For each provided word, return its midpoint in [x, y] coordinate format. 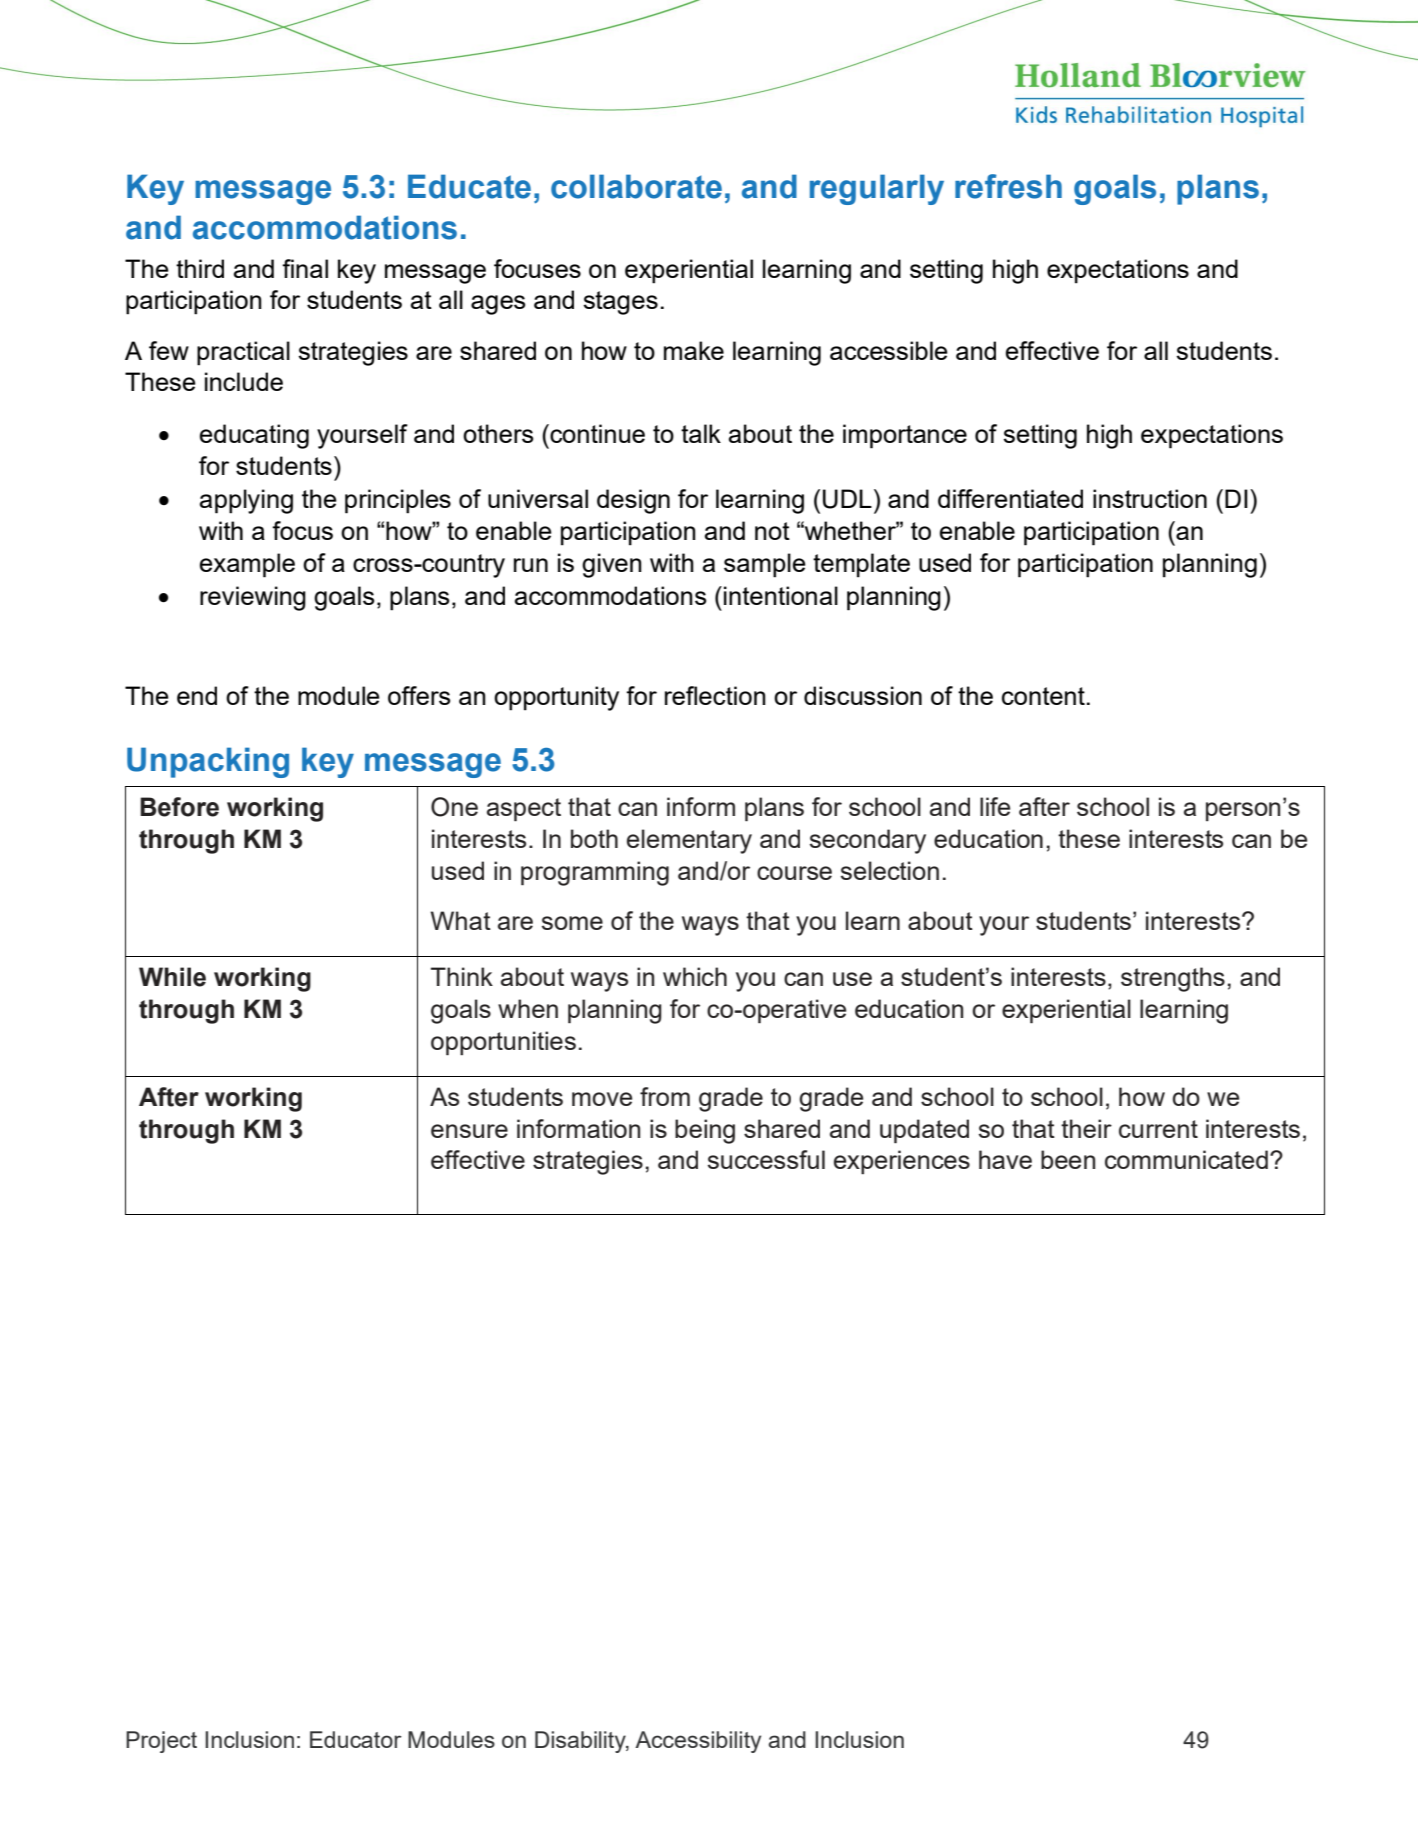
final [305, 268]
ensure [469, 1131]
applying [246, 501]
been [1068, 1159]
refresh [1008, 186]
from [665, 1096]
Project [161, 1742]
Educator [356, 1739]
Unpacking [208, 762]
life [995, 806]
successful [766, 1159]
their [1086, 1128]
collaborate [636, 186]
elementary [689, 841]
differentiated [1010, 498]
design [633, 501]
